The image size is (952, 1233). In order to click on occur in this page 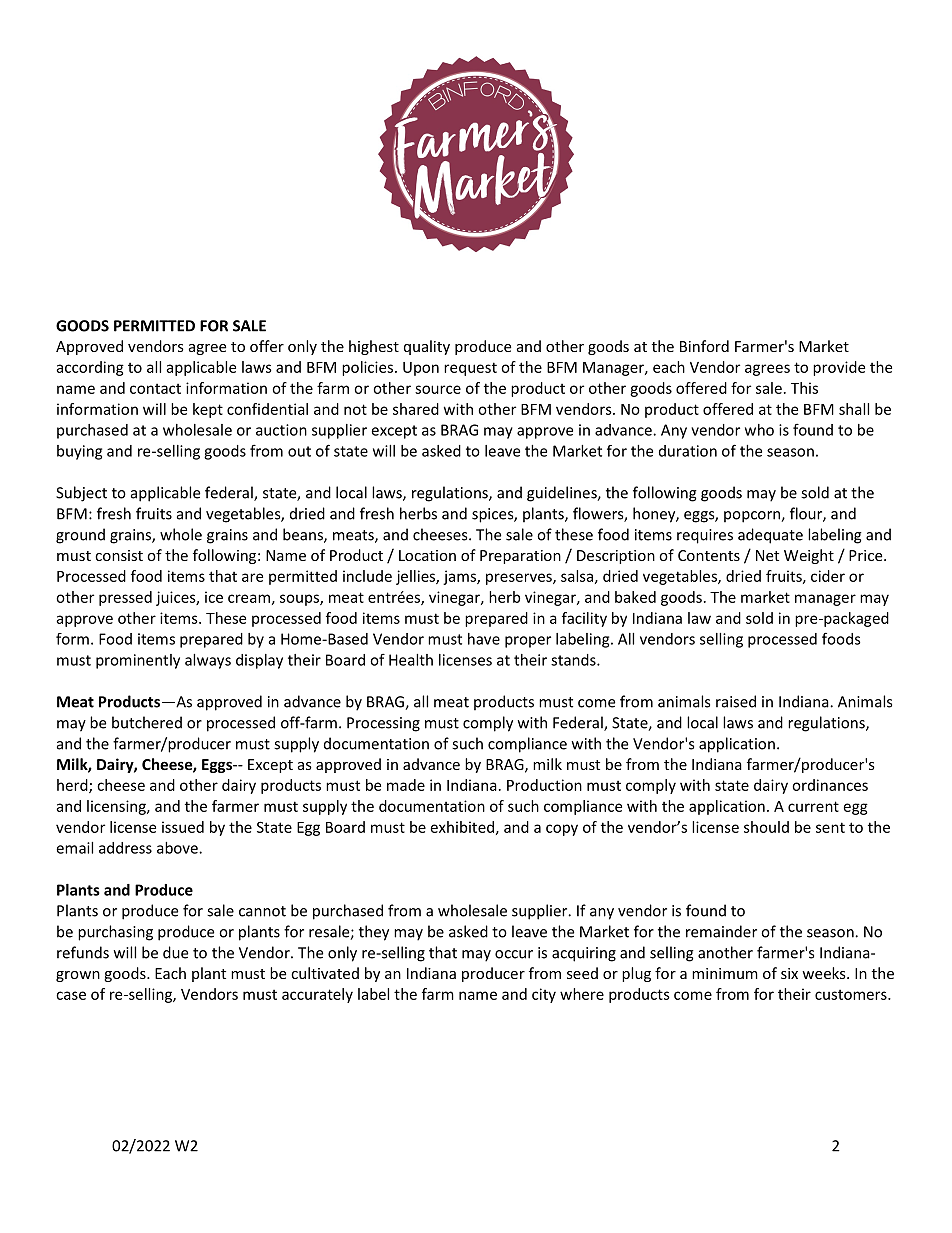, I will do `click(514, 954)`.
